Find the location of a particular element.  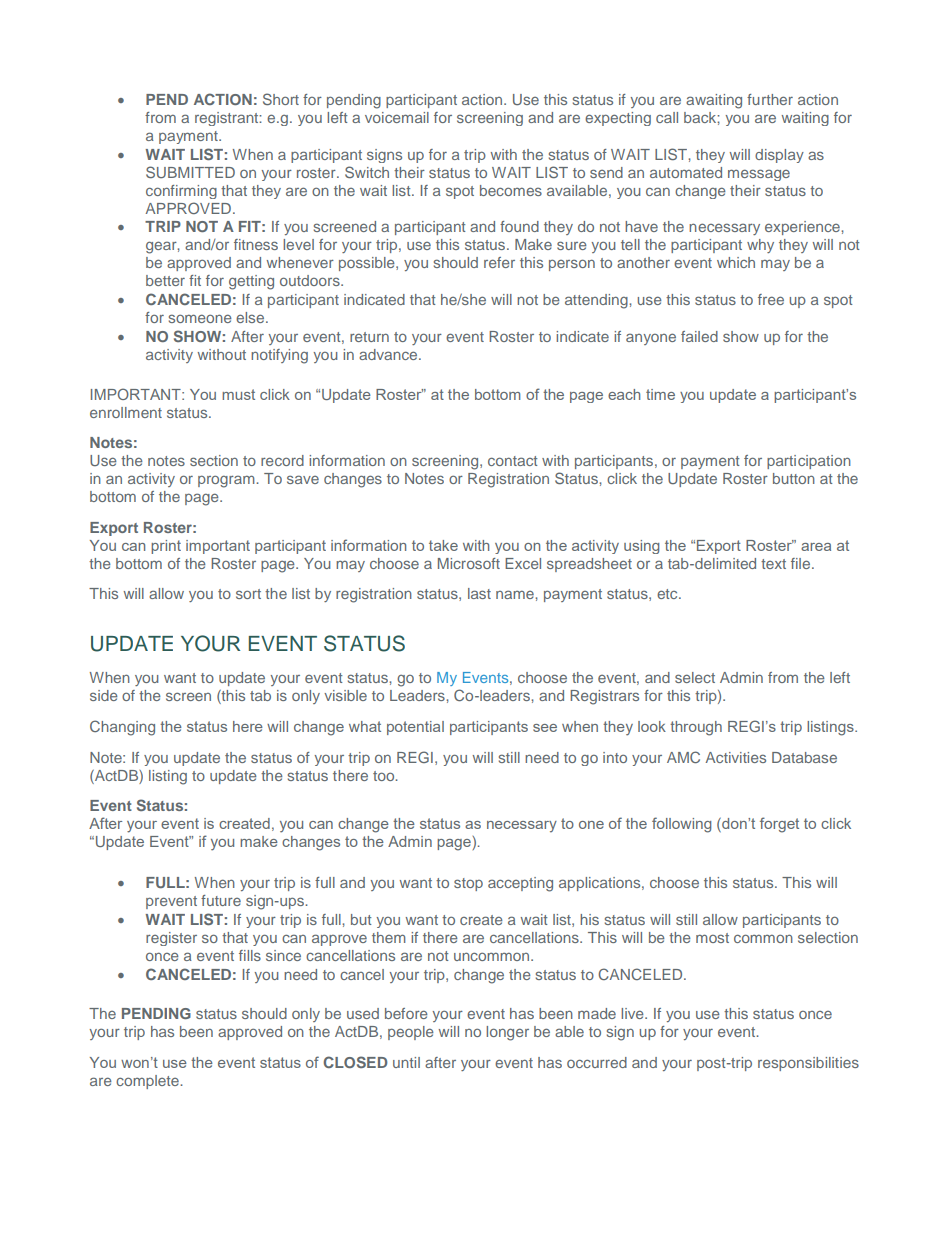

text is located at coordinates (773, 564).
